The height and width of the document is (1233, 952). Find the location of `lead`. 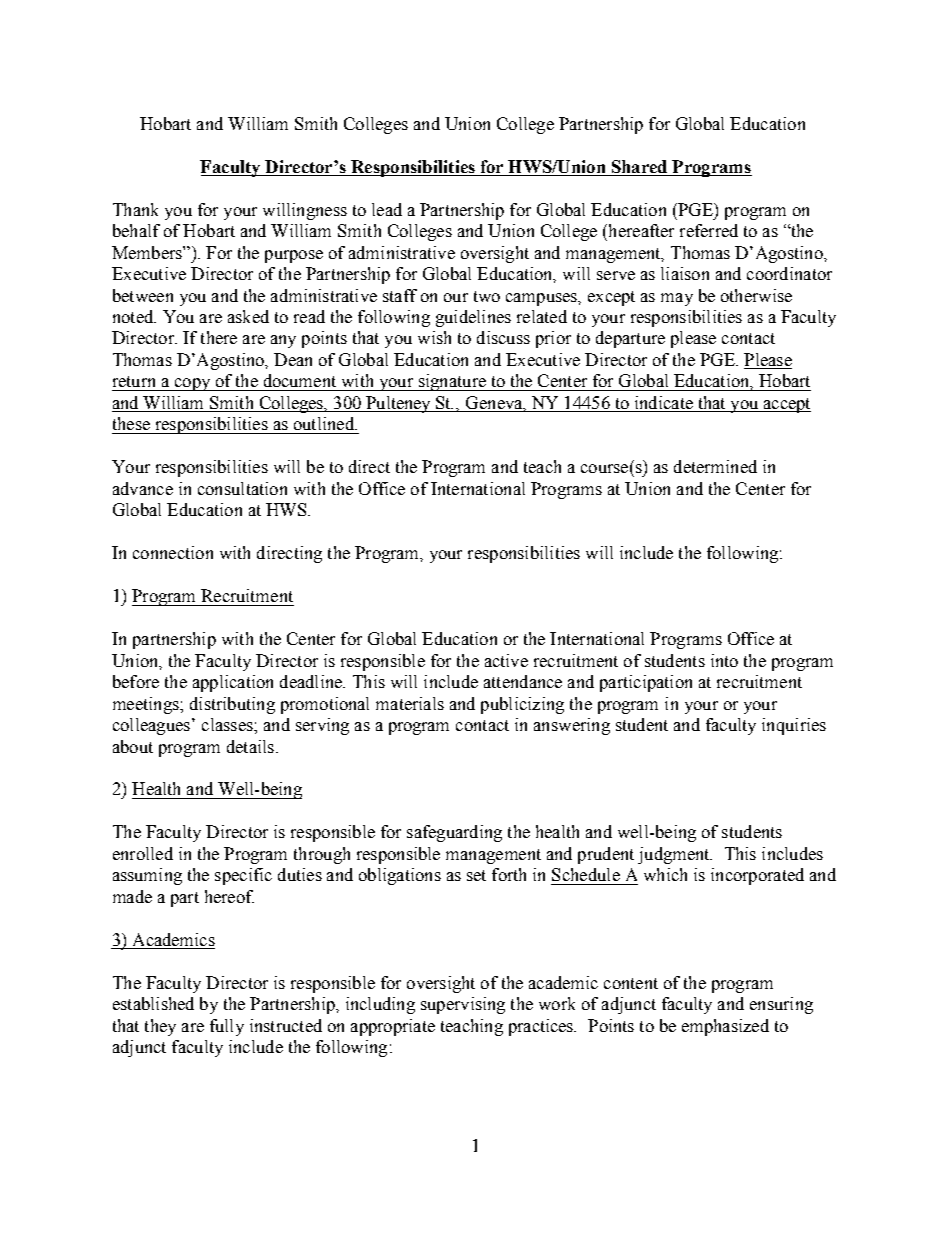

lead is located at coordinates (387, 209).
